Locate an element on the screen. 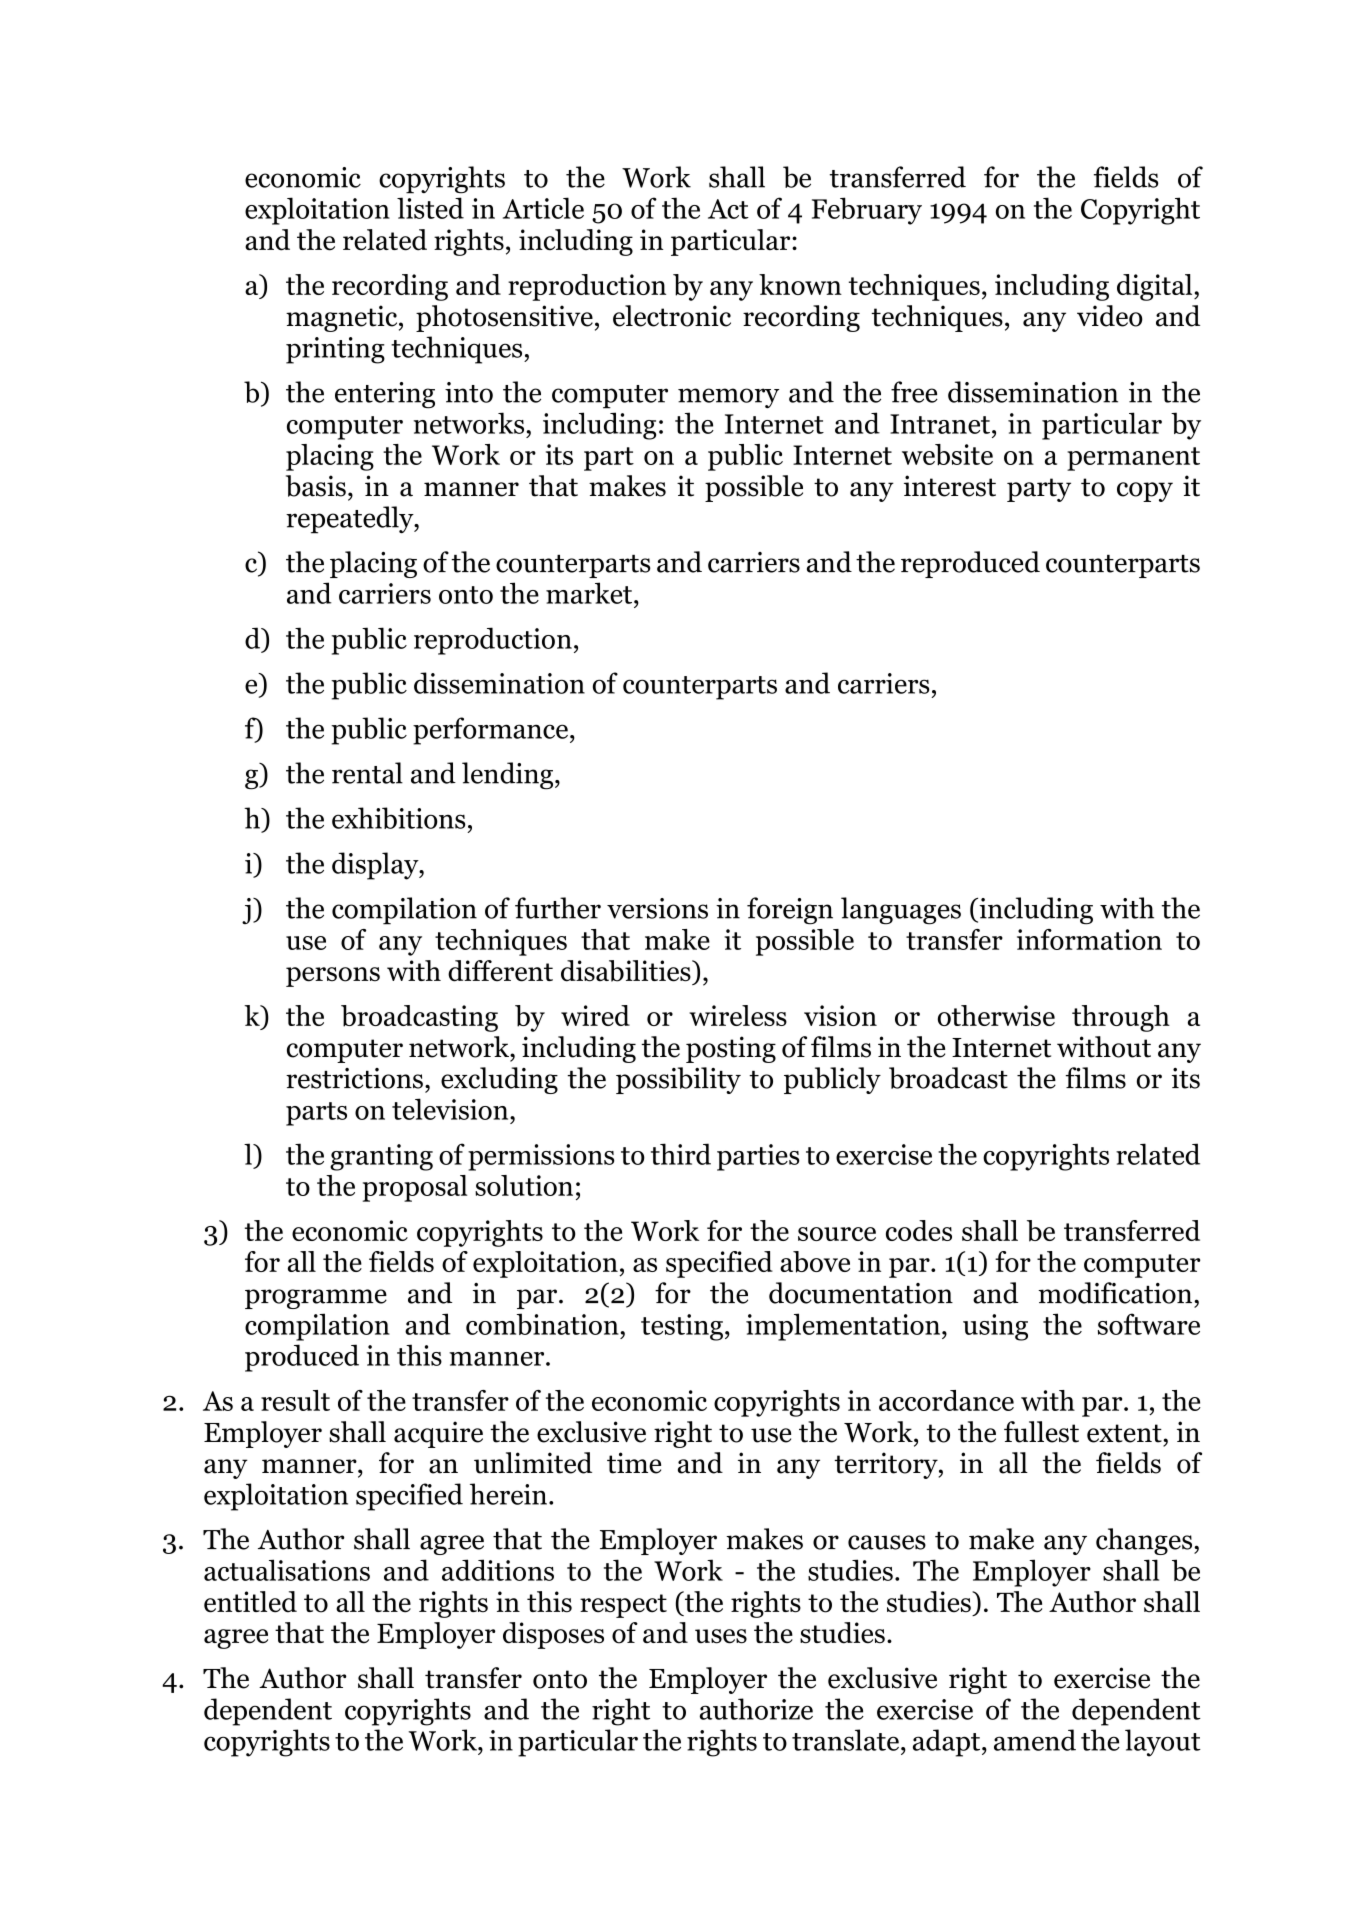 Image resolution: width=1363 pixels, height=1929 pixels. video is located at coordinates (1110, 316).
